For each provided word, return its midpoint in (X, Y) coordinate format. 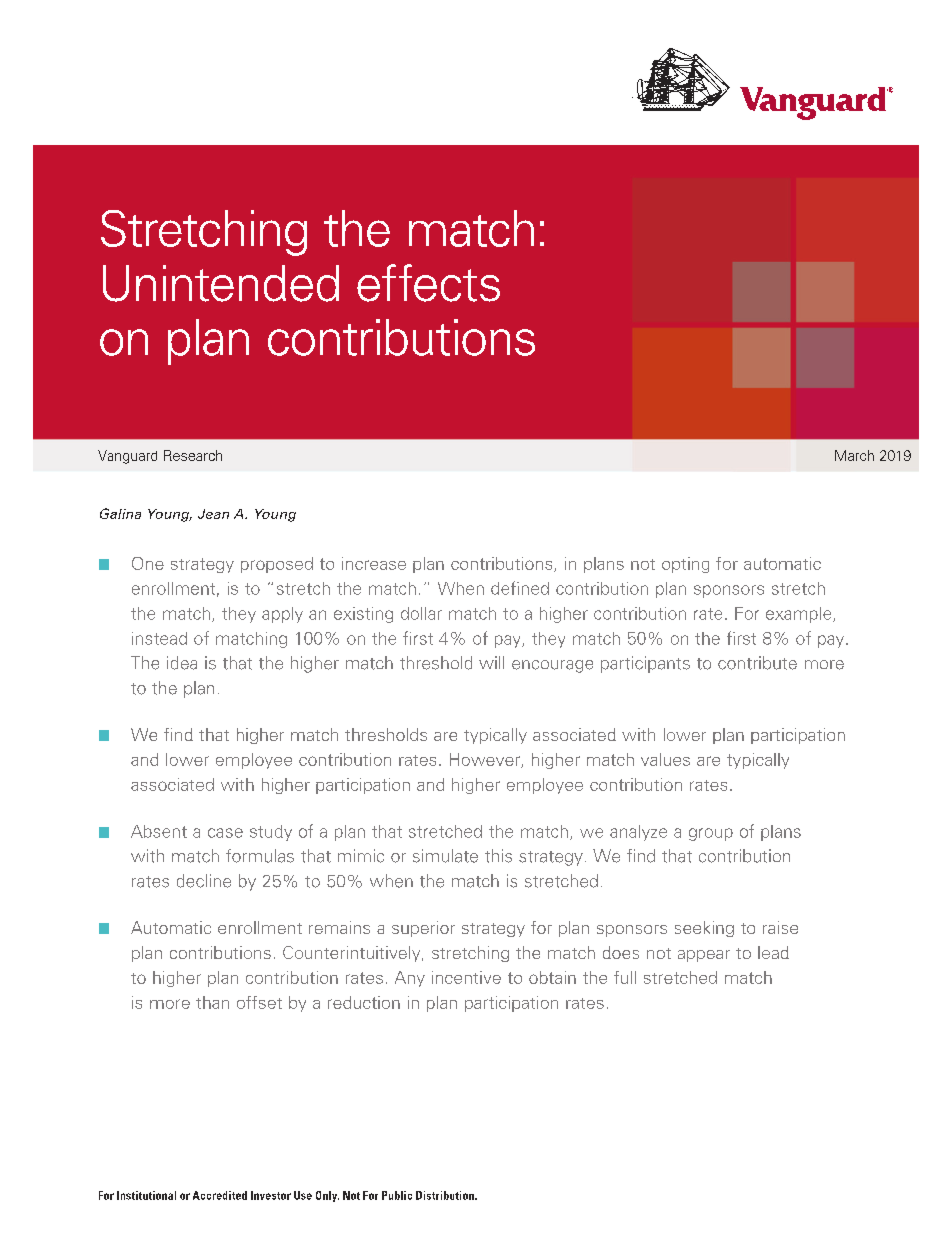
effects (428, 283)
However (486, 760)
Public (397, 1195)
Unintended (221, 283)
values (665, 759)
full (625, 977)
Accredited (220, 1195)
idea (182, 663)
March (854, 455)
